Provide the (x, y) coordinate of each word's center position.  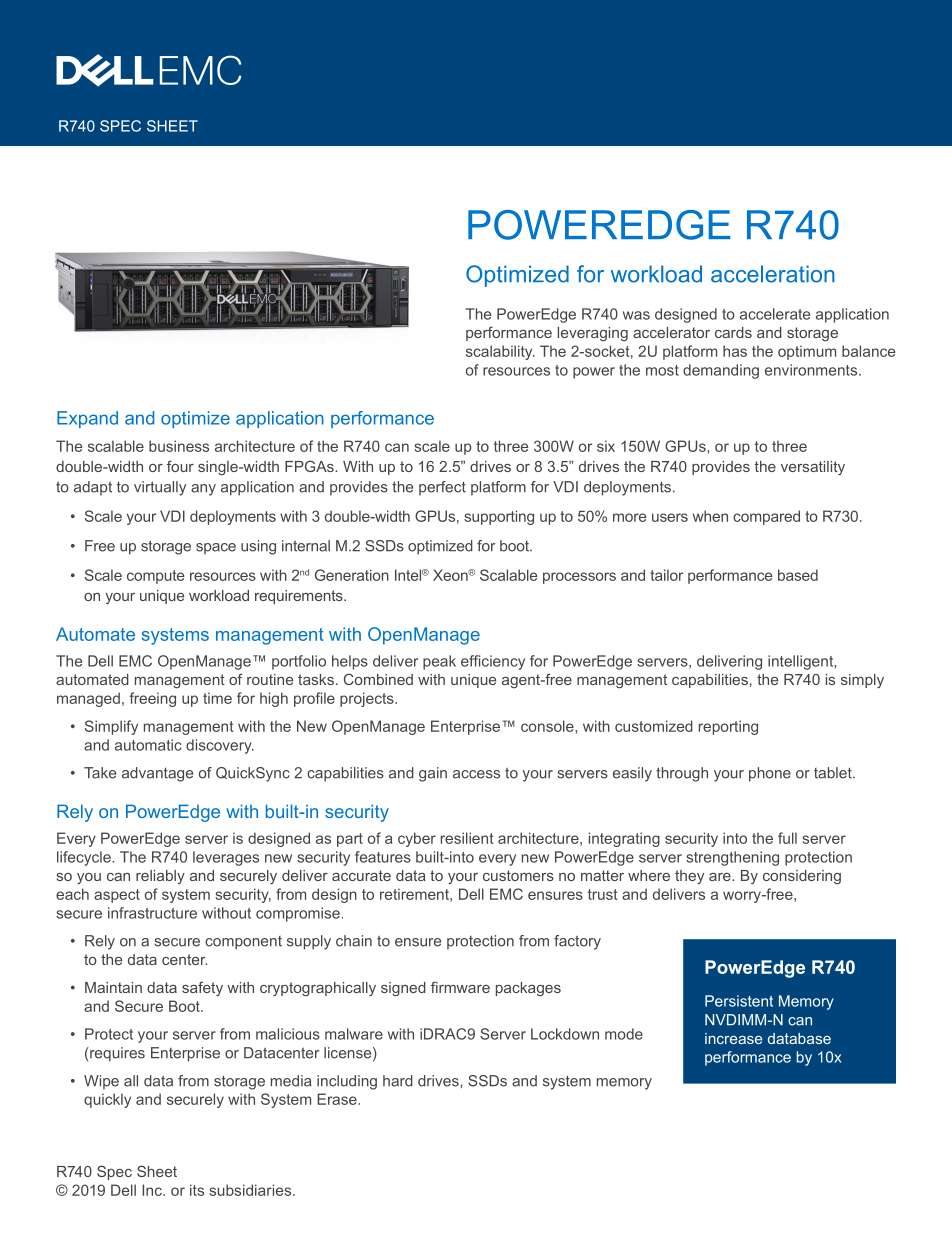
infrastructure (152, 913)
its (197, 1190)
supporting (499, 517)
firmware (460, 987)
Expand (87, 419)
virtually (160, 488)
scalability (500, 352)
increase (733, 1038)
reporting (728, 727)
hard (398, 1081)
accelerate (775, 314)
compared (766, 517)
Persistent (739, 1001)
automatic (148, 745)
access (476, 774)
